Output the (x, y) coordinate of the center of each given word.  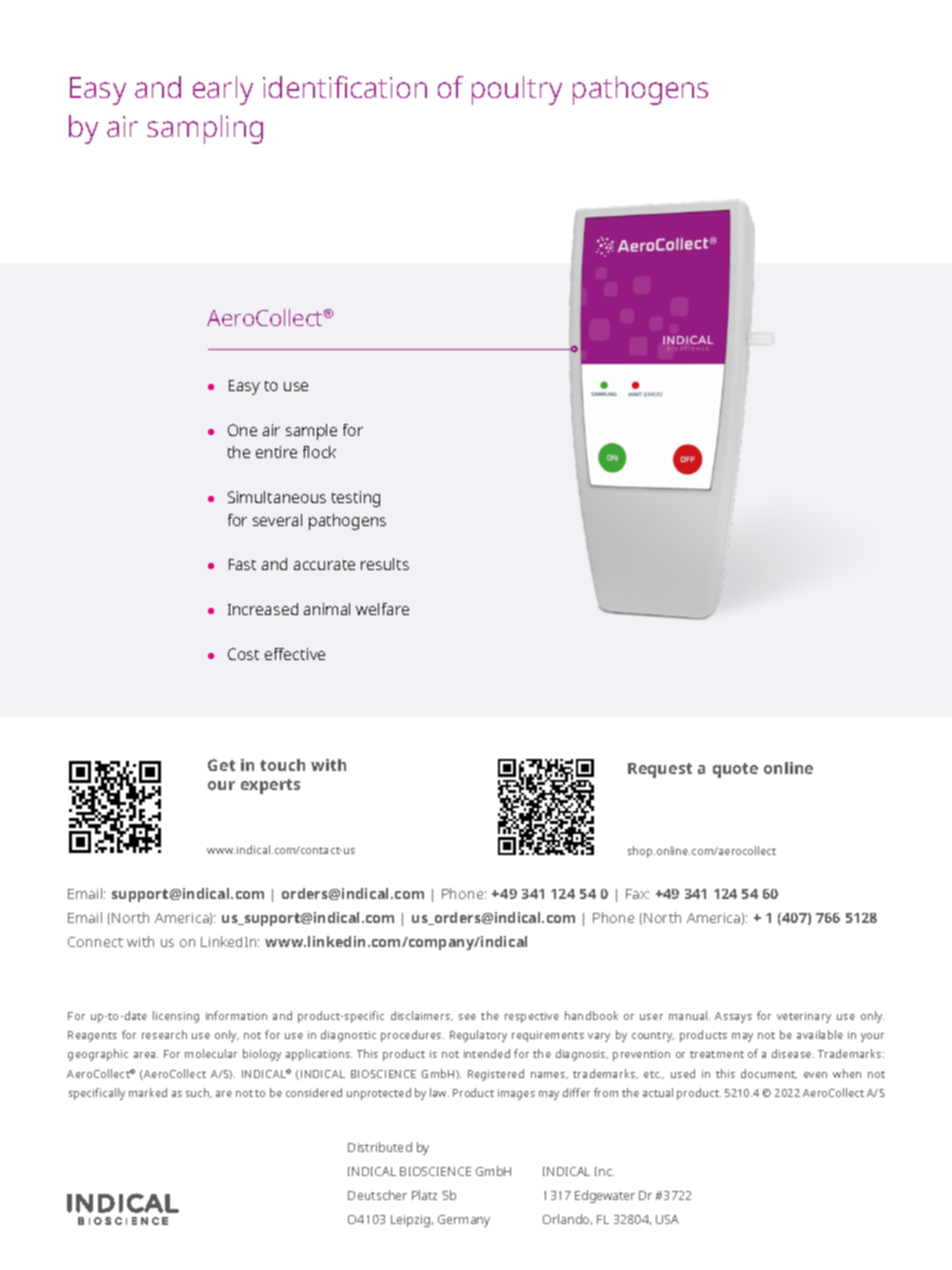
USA (667, 1219)
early (223, 90)
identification (345, 87)
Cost (243, 654)
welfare (382, 609)
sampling (205, 129)
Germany (464, 1221)
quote (735, 770)
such (198, 1093)
